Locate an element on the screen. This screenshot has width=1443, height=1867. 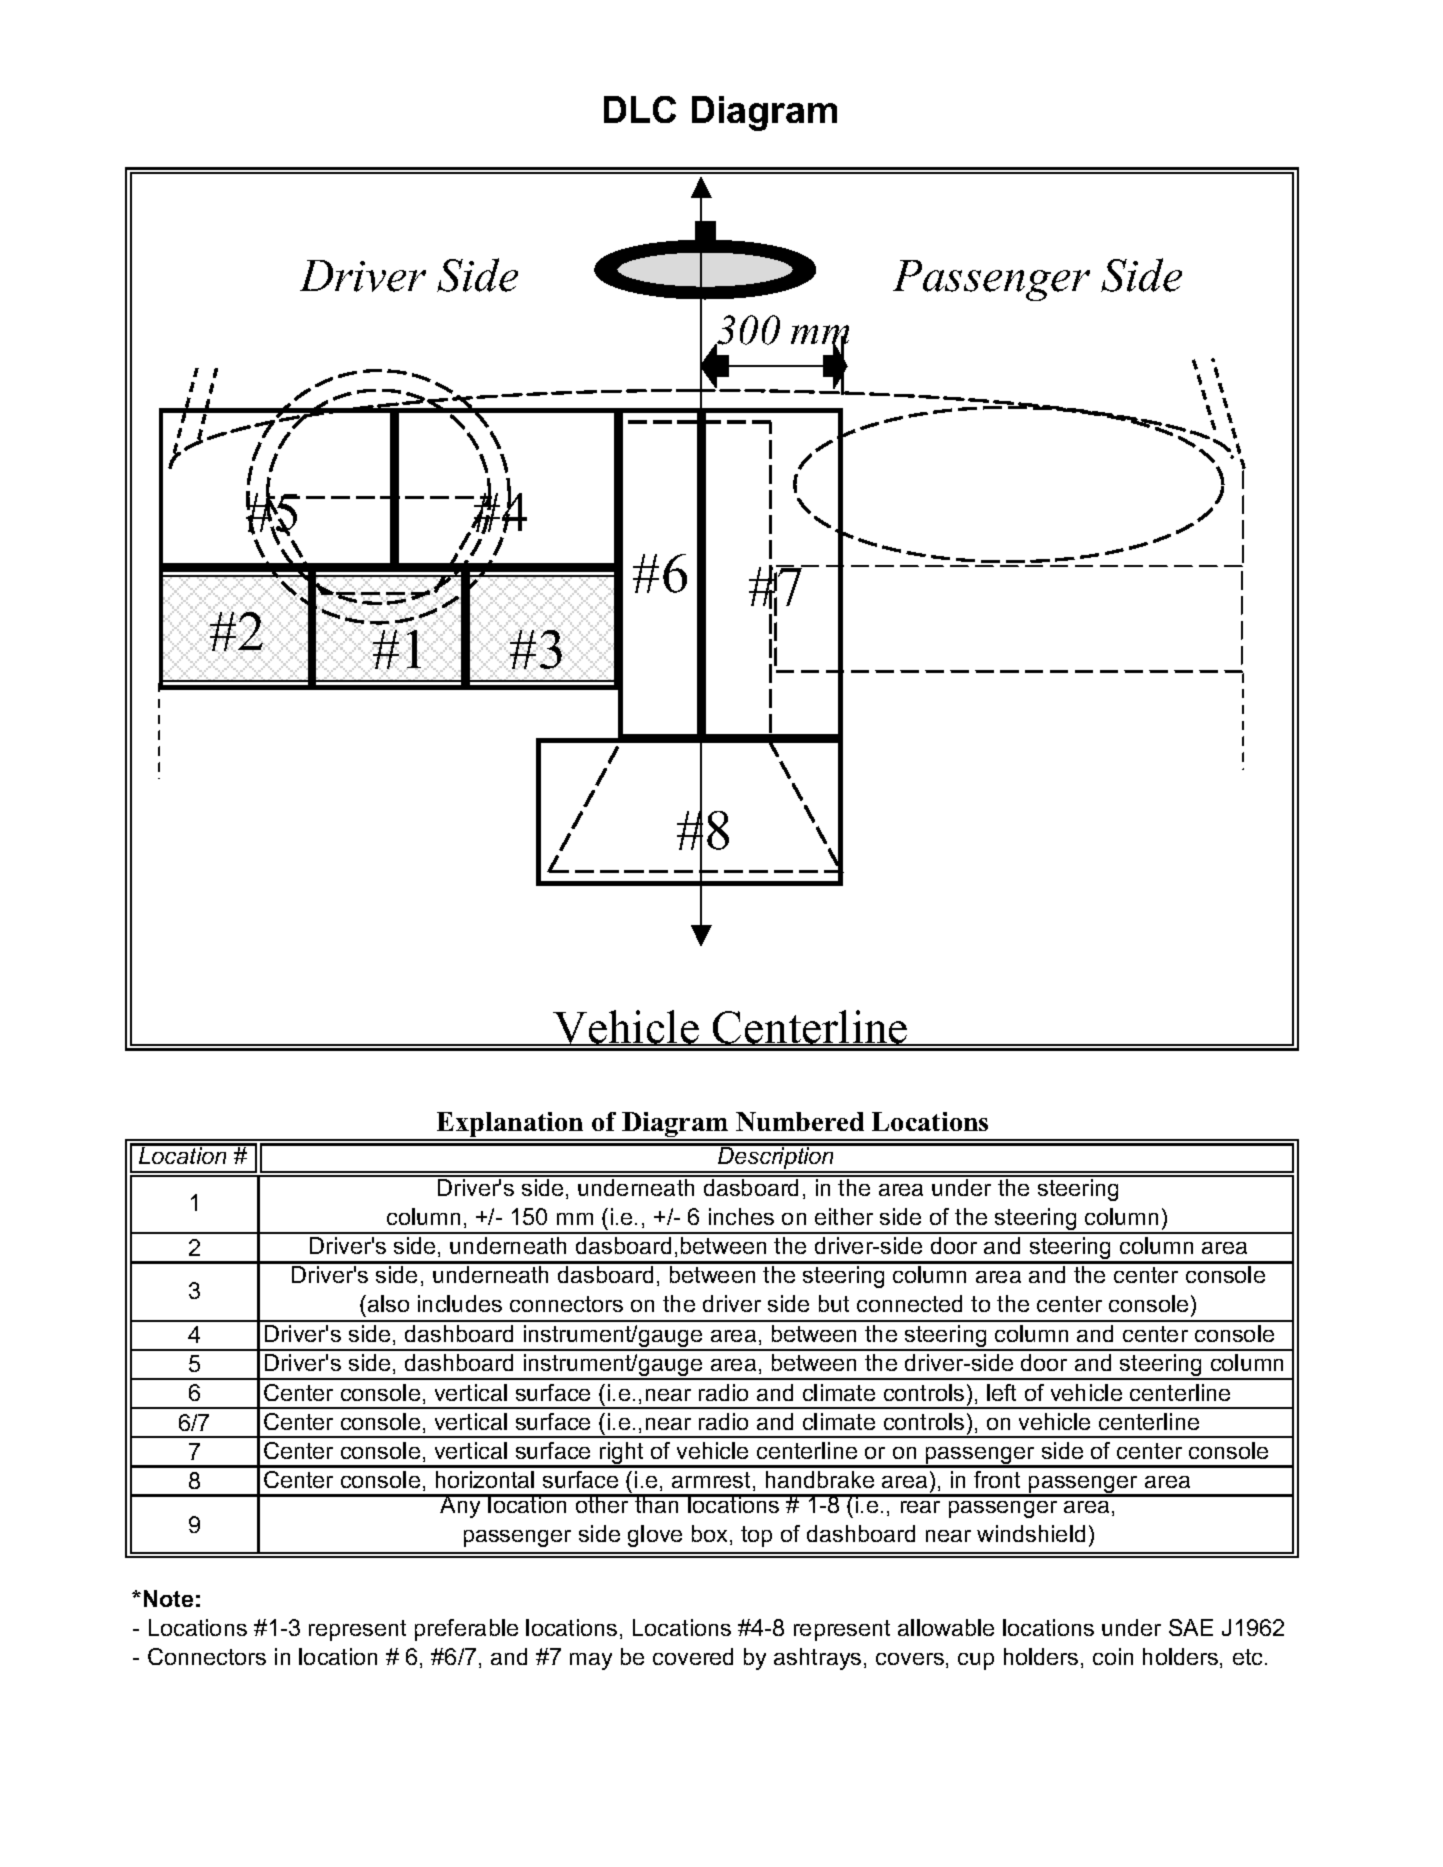
Note is located at coordinates (168, 1598).
